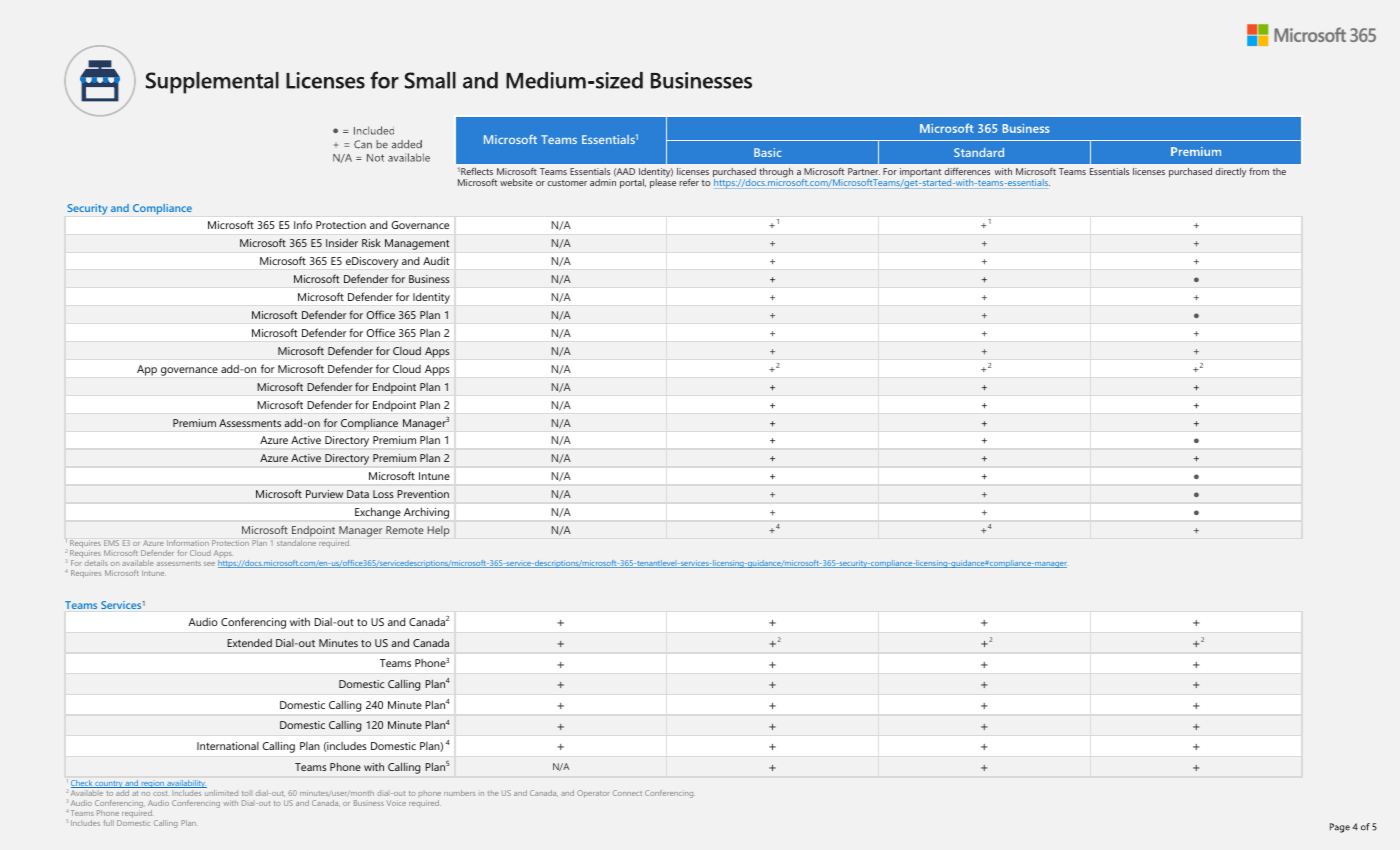 Image resolution: width=1400 pixels, height=850 pixels. I want to click on unlimited, so click(221, 793).
